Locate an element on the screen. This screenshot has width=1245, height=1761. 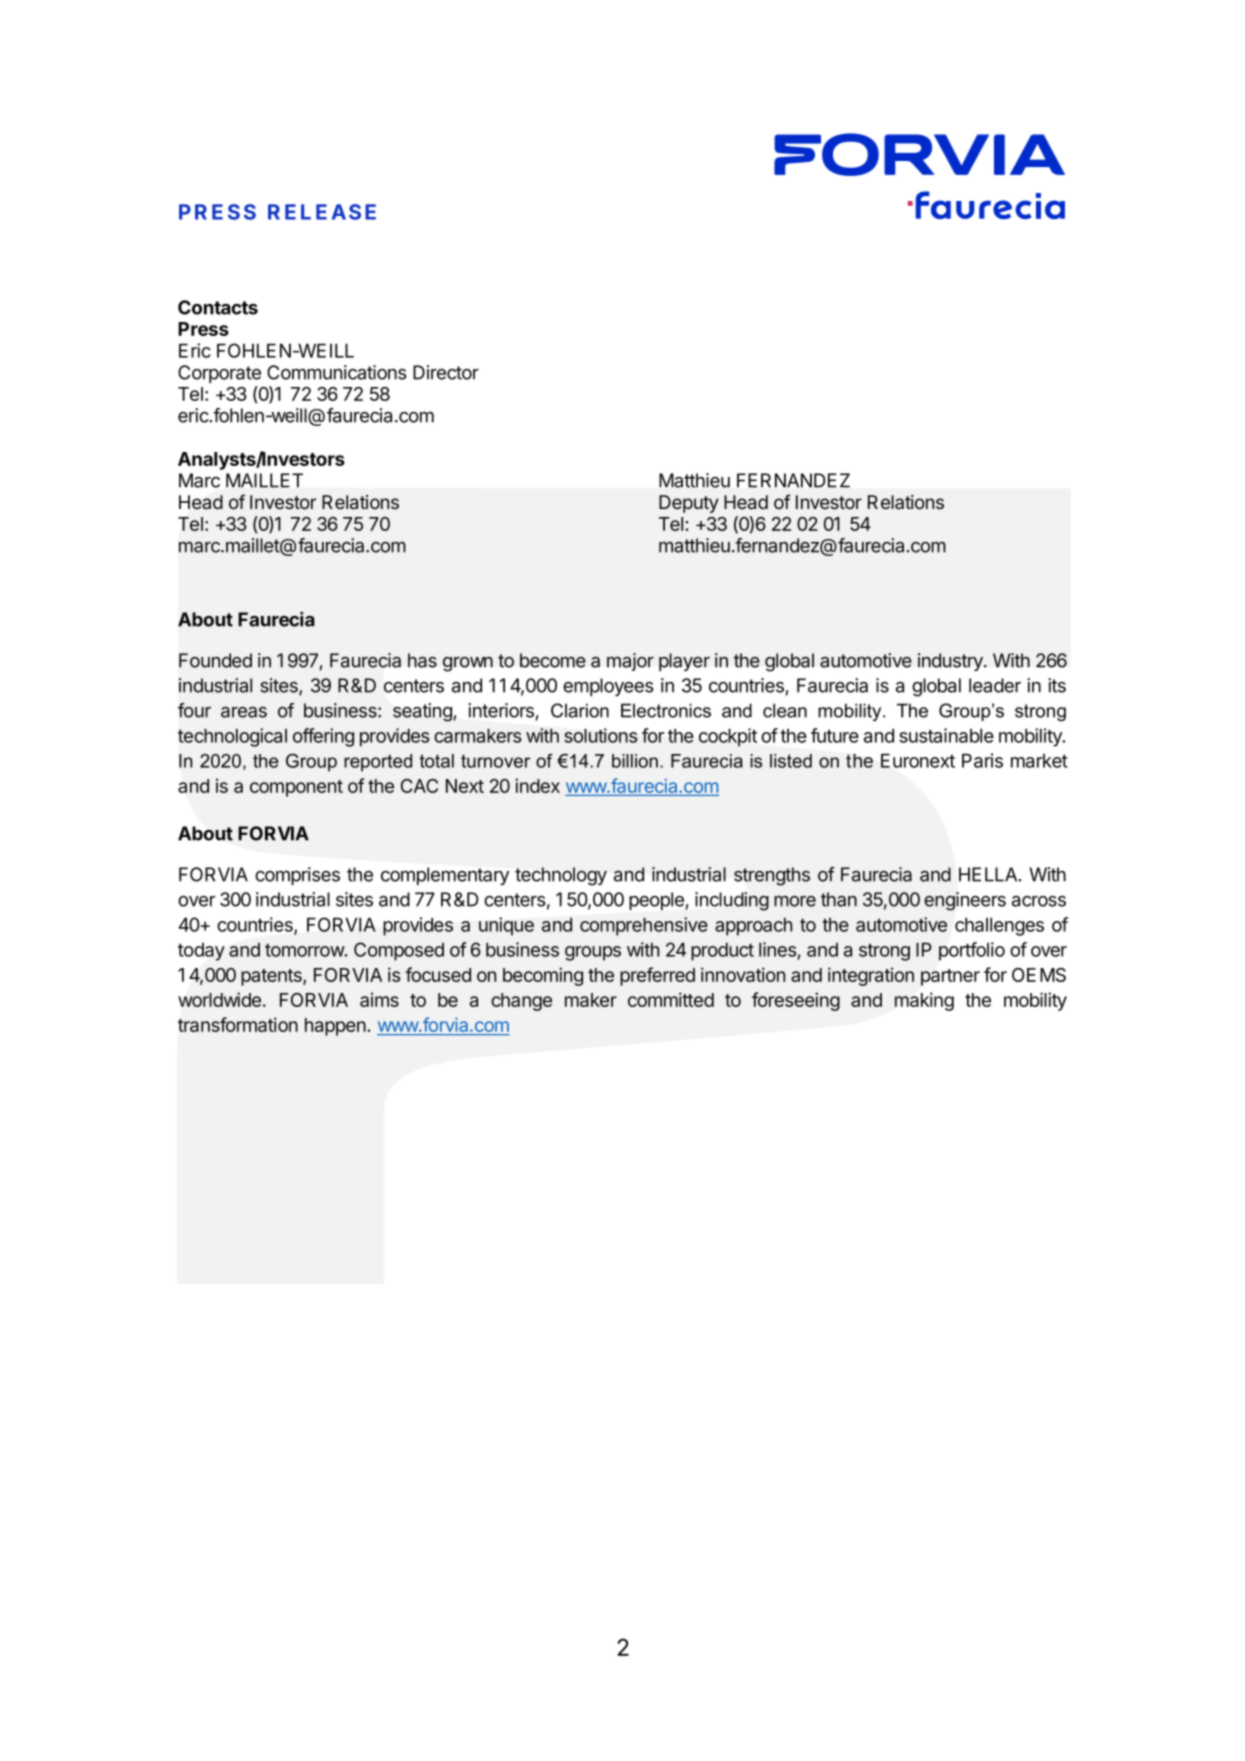
employees is located at coordinates (608, 687).
